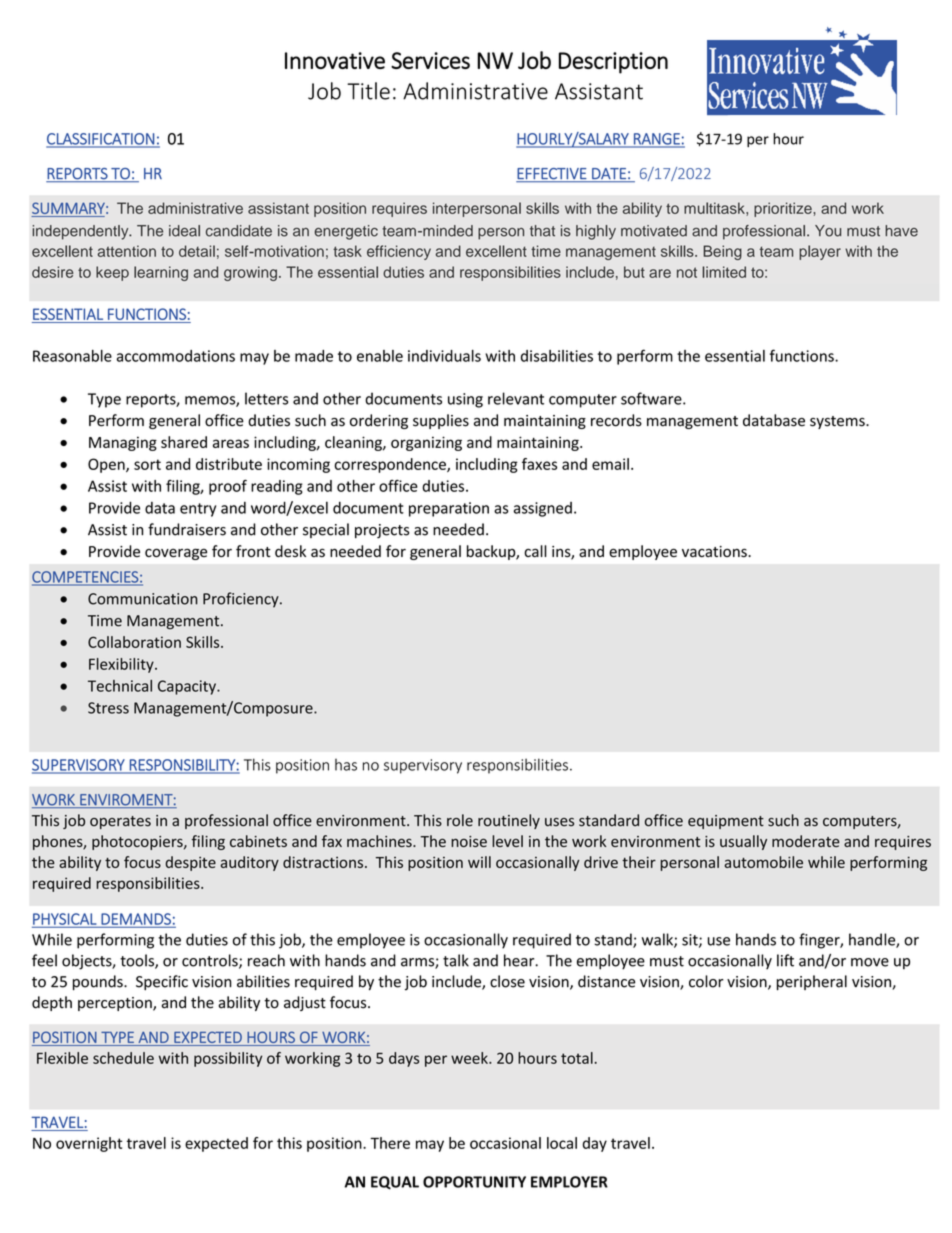  I want to click on vacations, so click(715, 551).
